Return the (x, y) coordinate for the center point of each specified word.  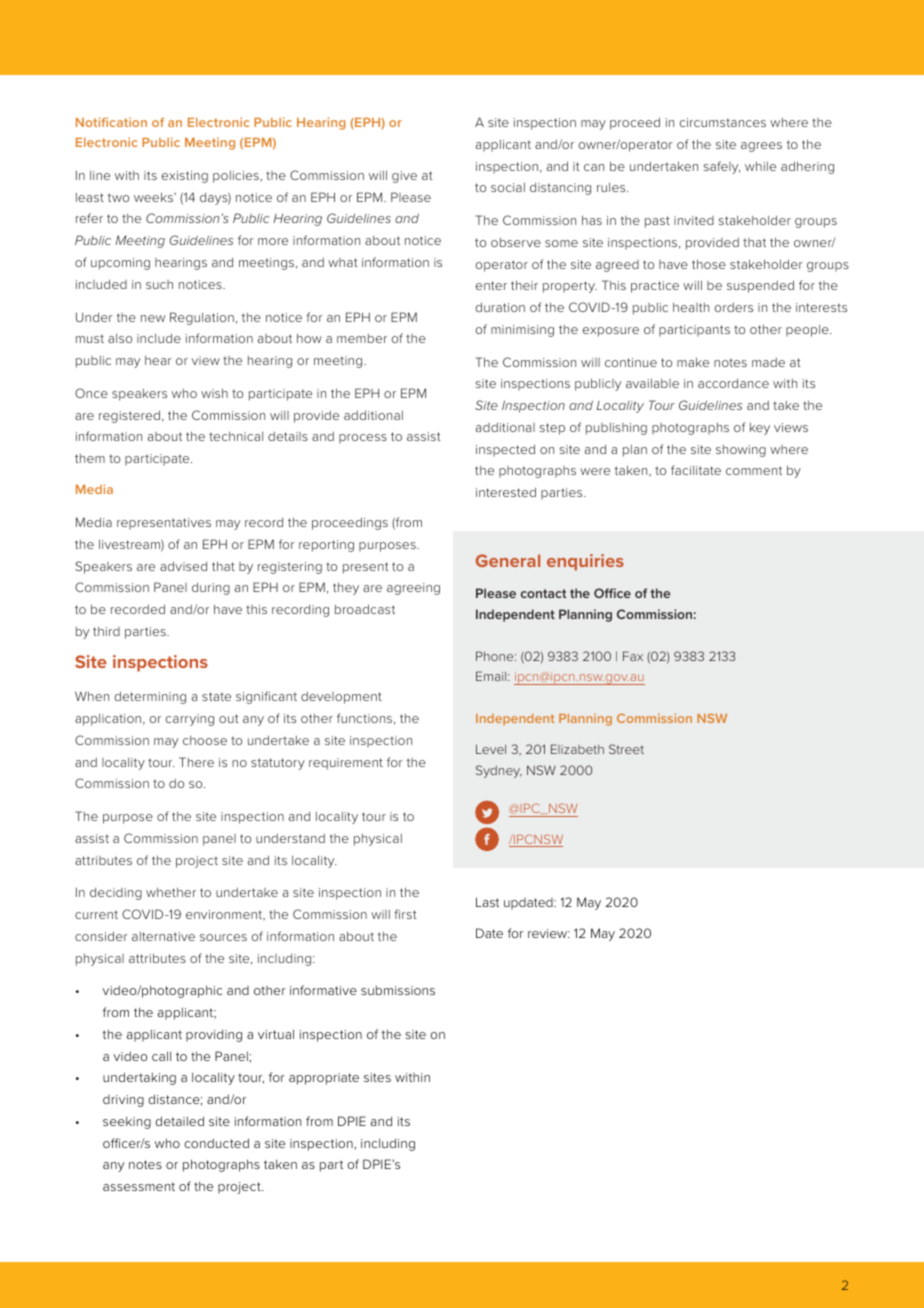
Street (626, 749)
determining (150, 697)
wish (214, 393)
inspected (505, 450)
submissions (398, 990)
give (404, 177)
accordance (733, 383)
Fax (633, 656)
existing (184, 177)
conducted (216, 1143)
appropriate (324, 1079)
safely (722, 167)
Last (487, 902)
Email (492, 676)
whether (171, 892)
